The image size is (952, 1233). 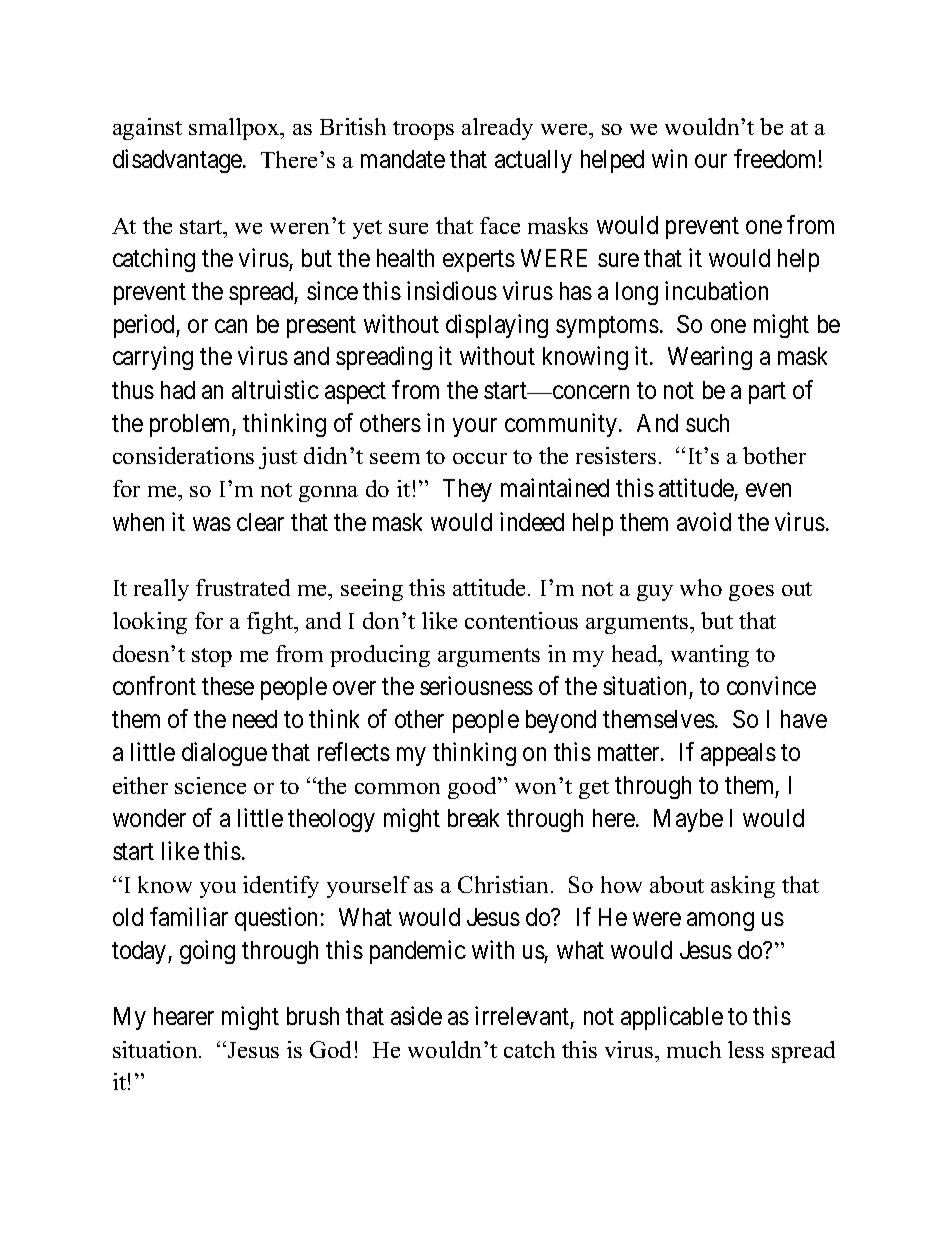 What do you see at coordinates (243, 587) in the image?
I see `frustrated` at bounding box center [243, 587].
